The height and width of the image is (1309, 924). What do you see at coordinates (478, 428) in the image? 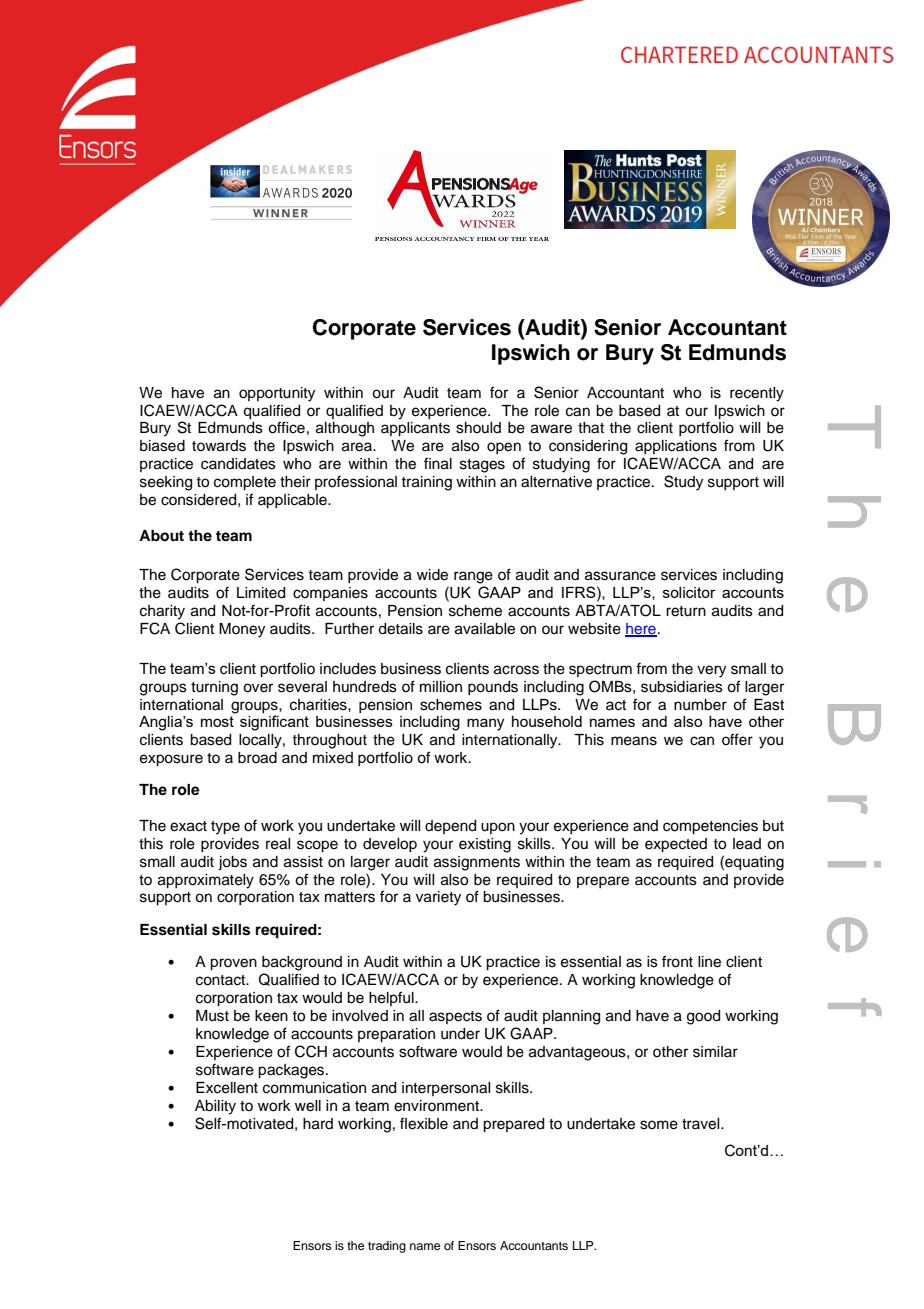
I see `should` at bounding box center [478, 428].
